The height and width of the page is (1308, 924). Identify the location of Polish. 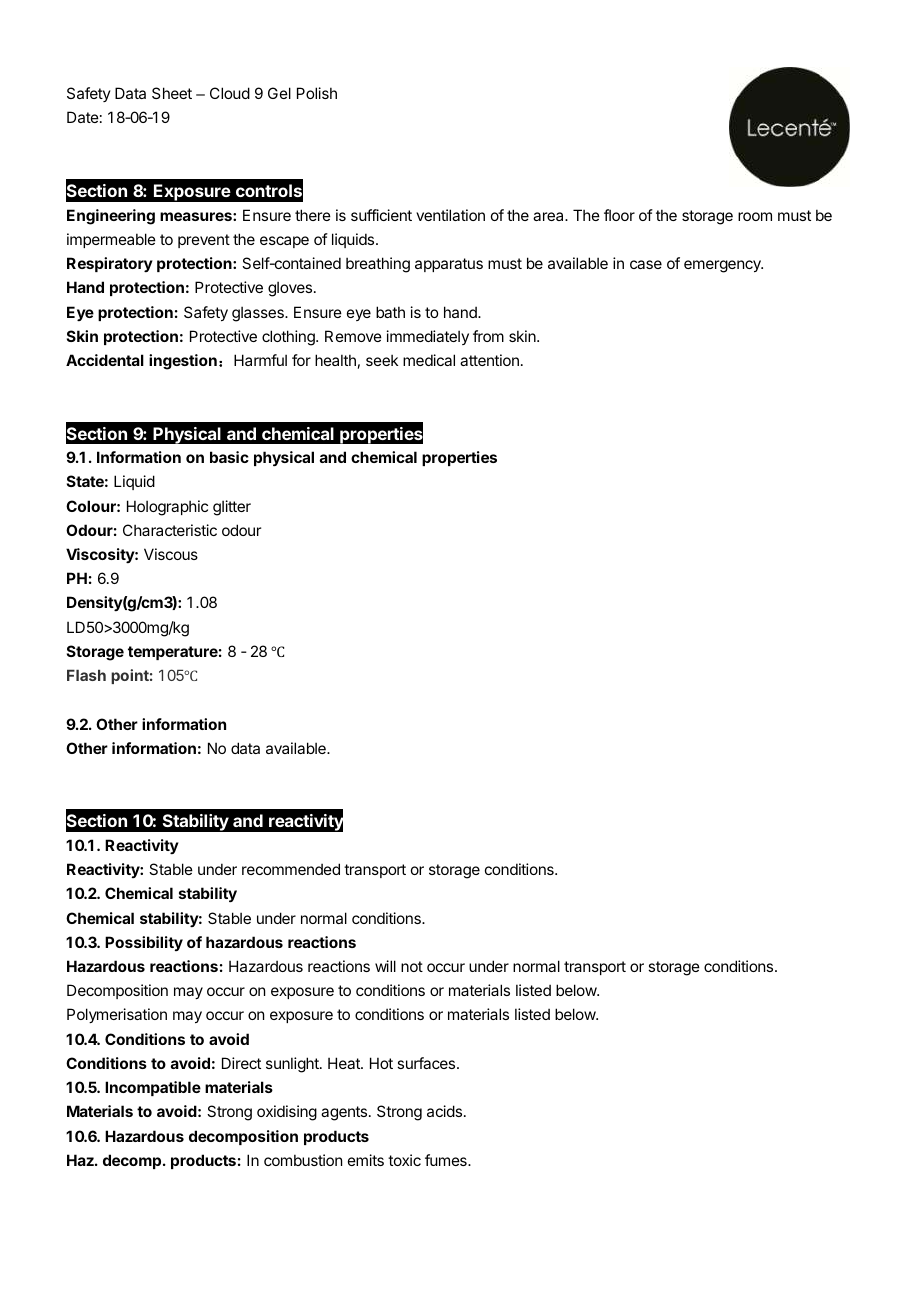
(317, 93).
